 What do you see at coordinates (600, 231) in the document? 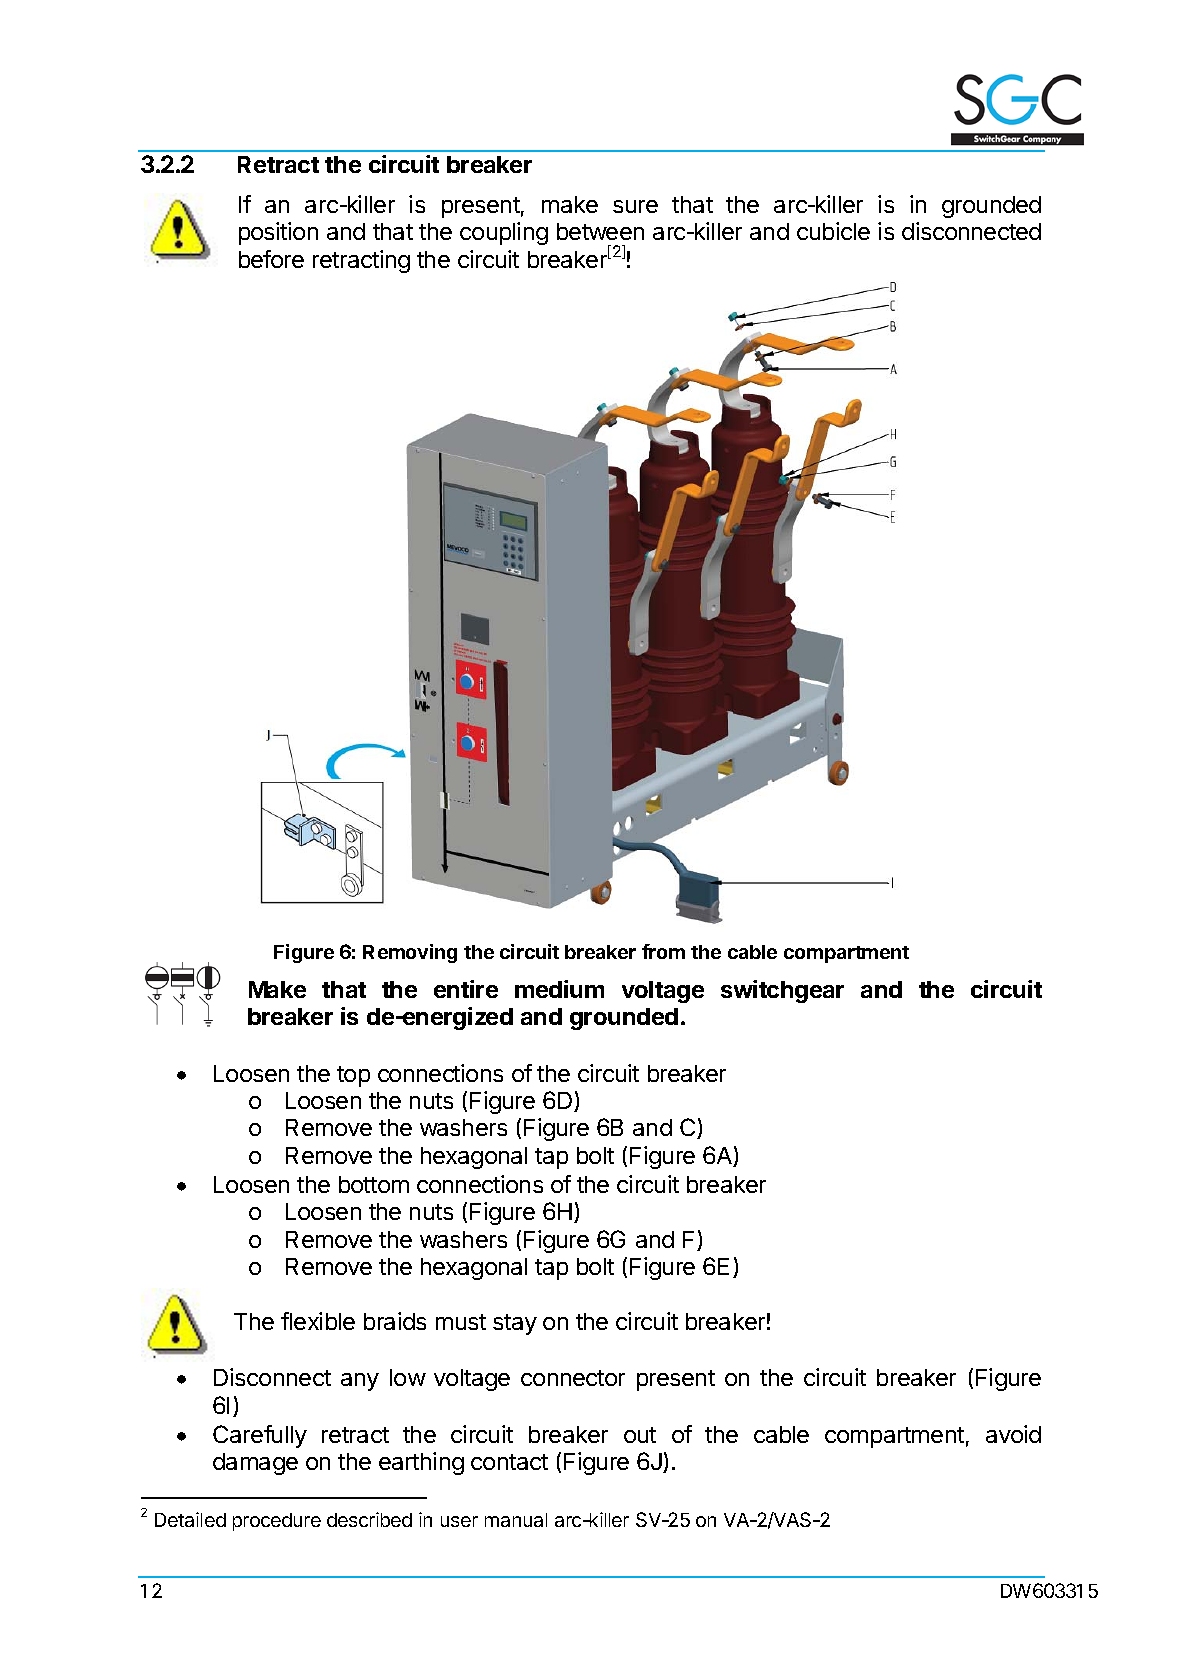
I see `between` at bounding box center [600, 231].
